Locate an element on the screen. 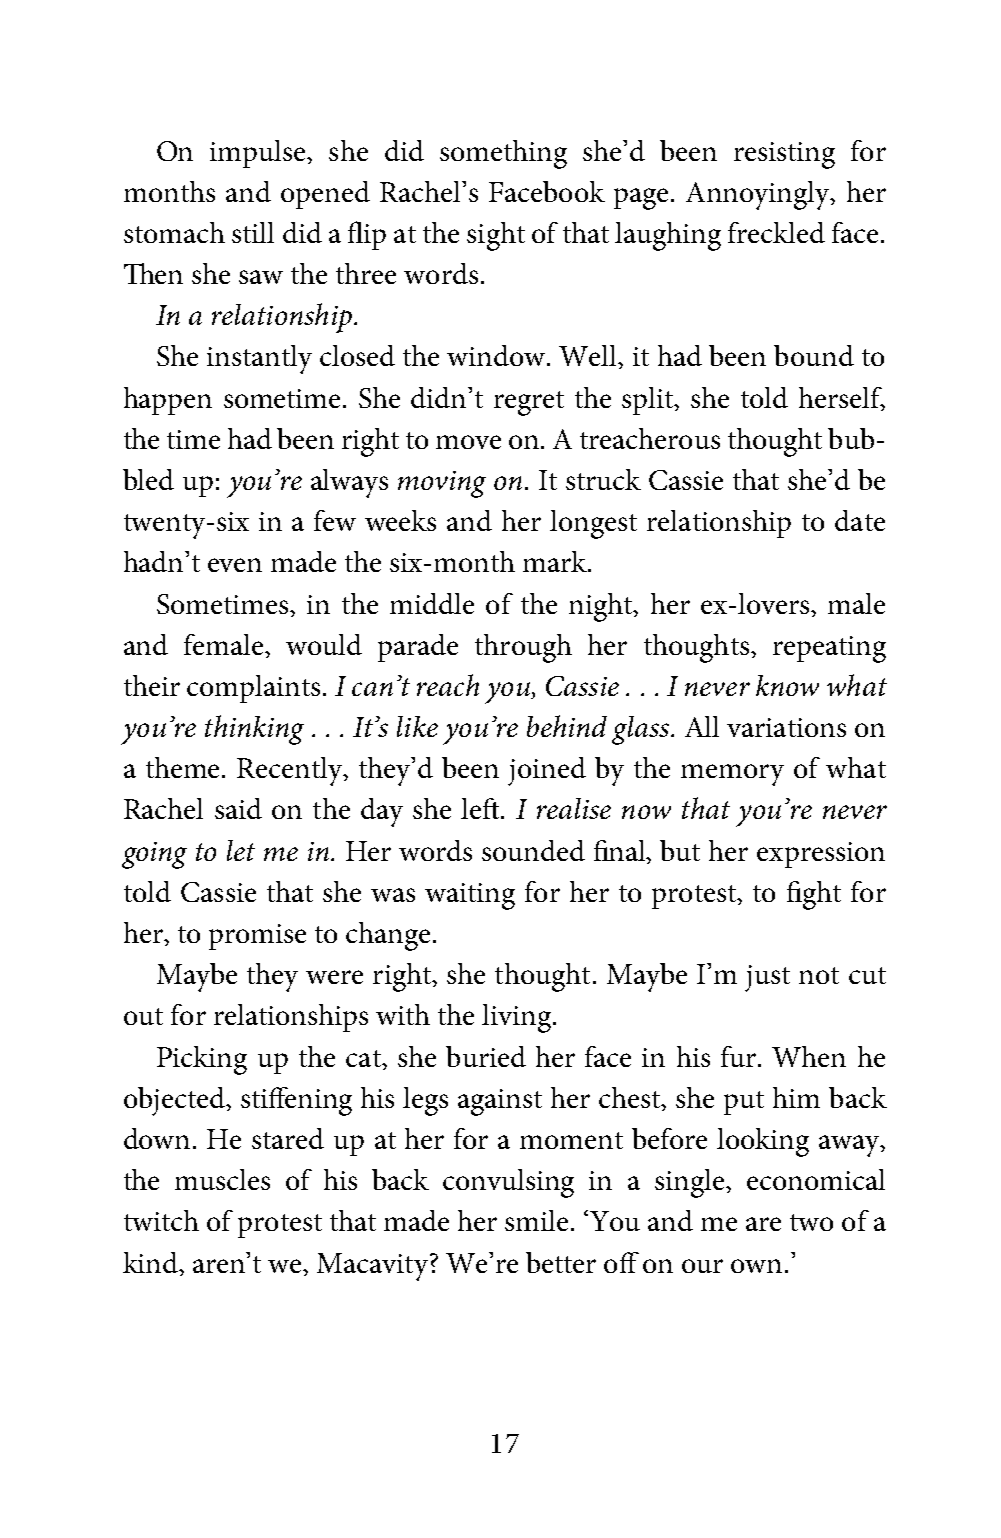 The height and width of the screenshot is (1538, 1001). something is located at coordinates (503, 154).
